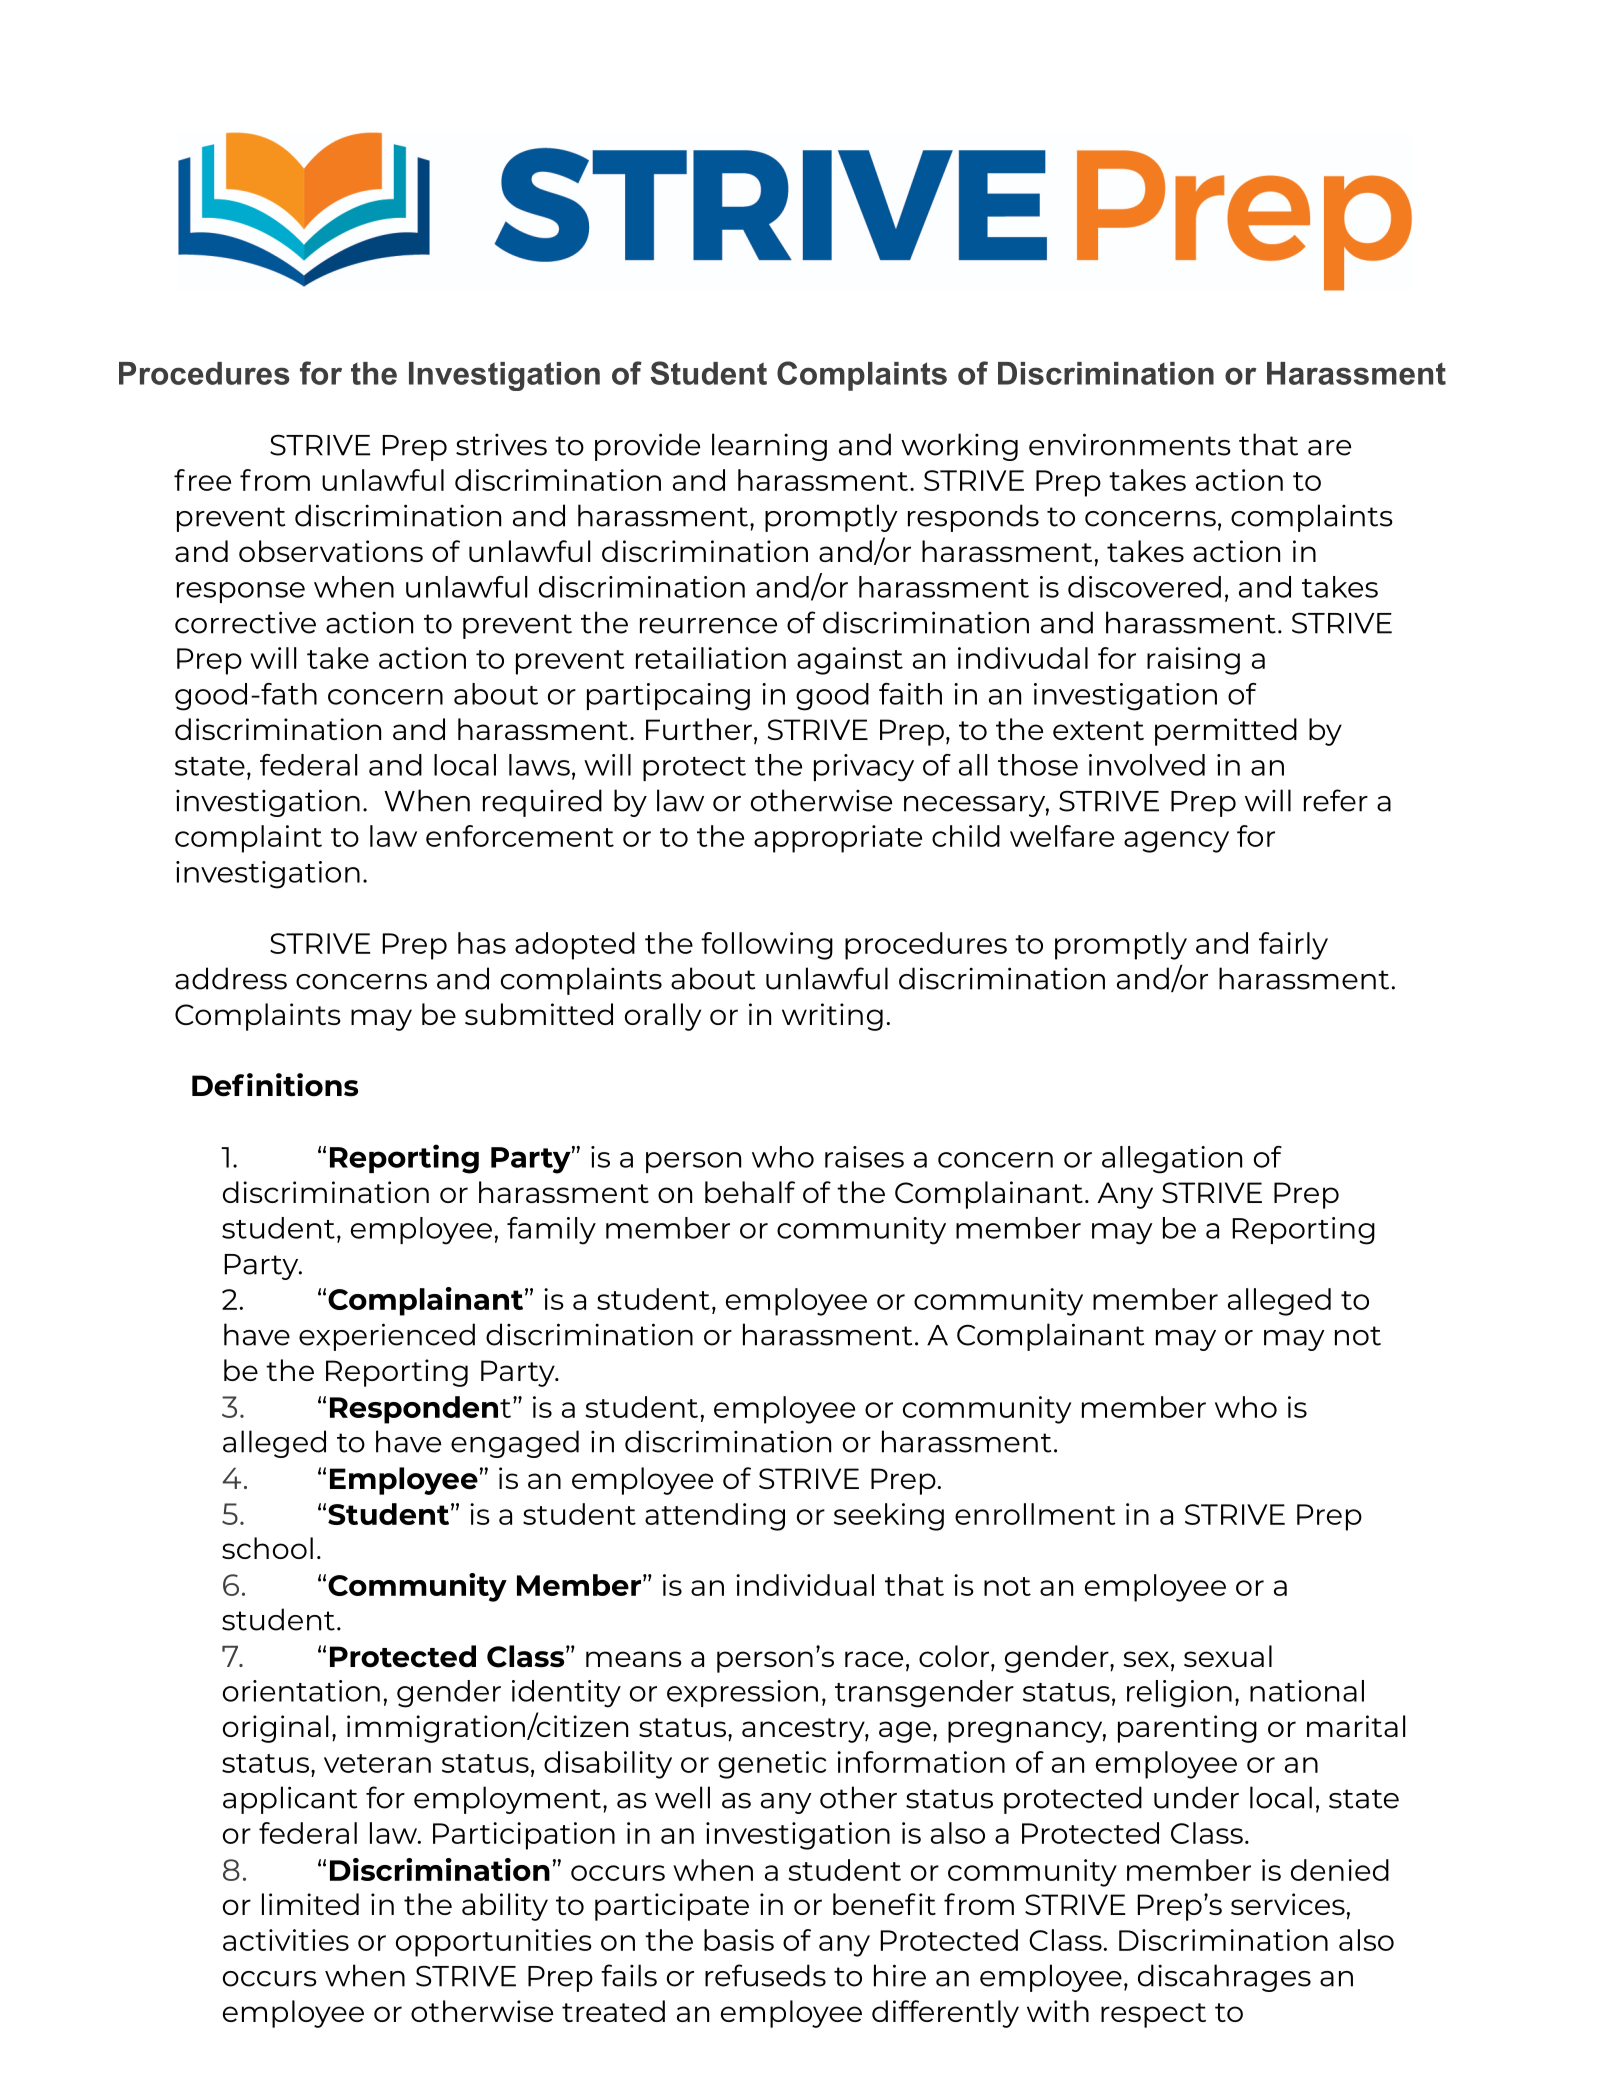  I want to click on observations, so click(331, 551).
